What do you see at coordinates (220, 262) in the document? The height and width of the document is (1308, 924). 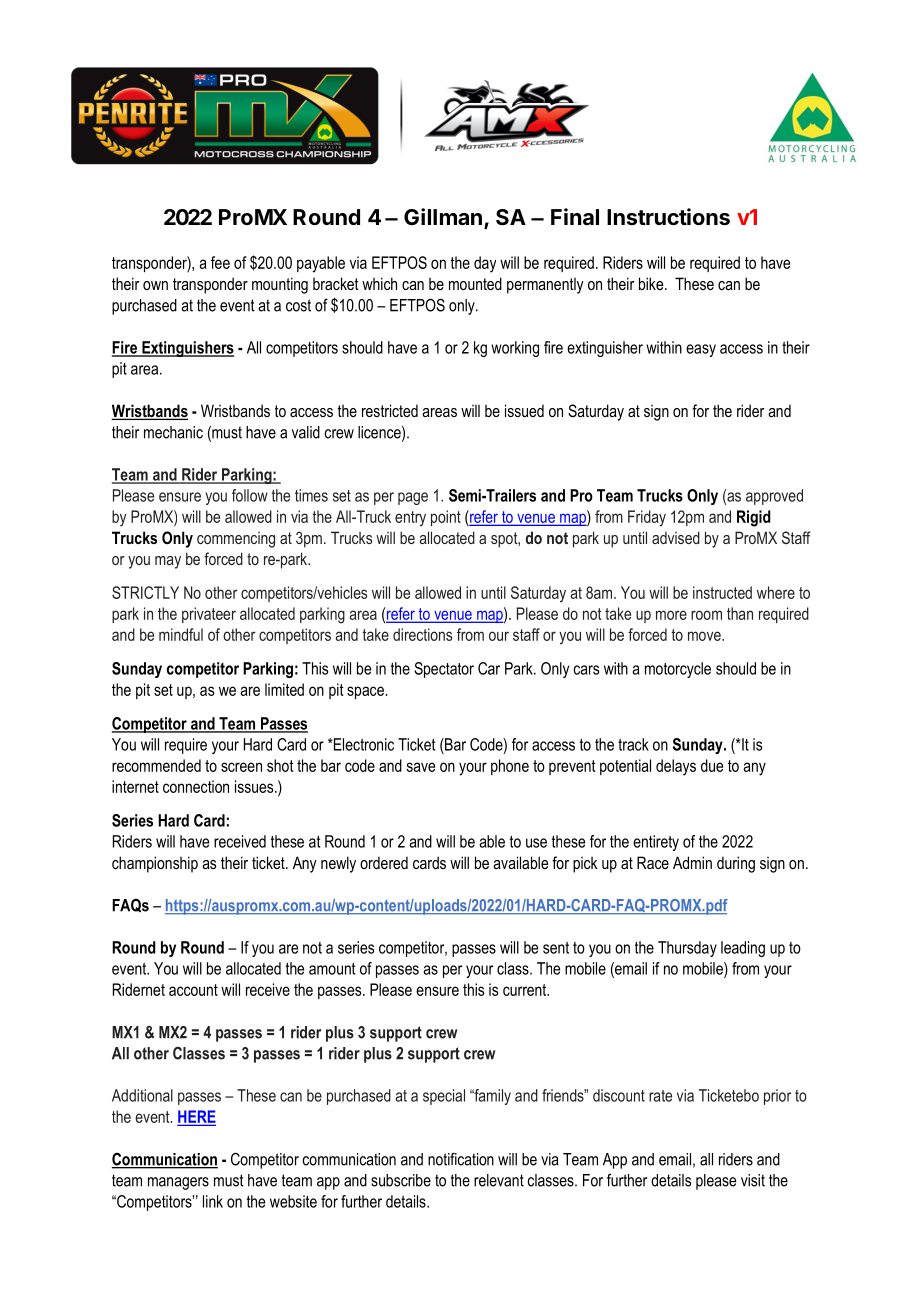 I see `fee` at bounding box center [220, 262].
